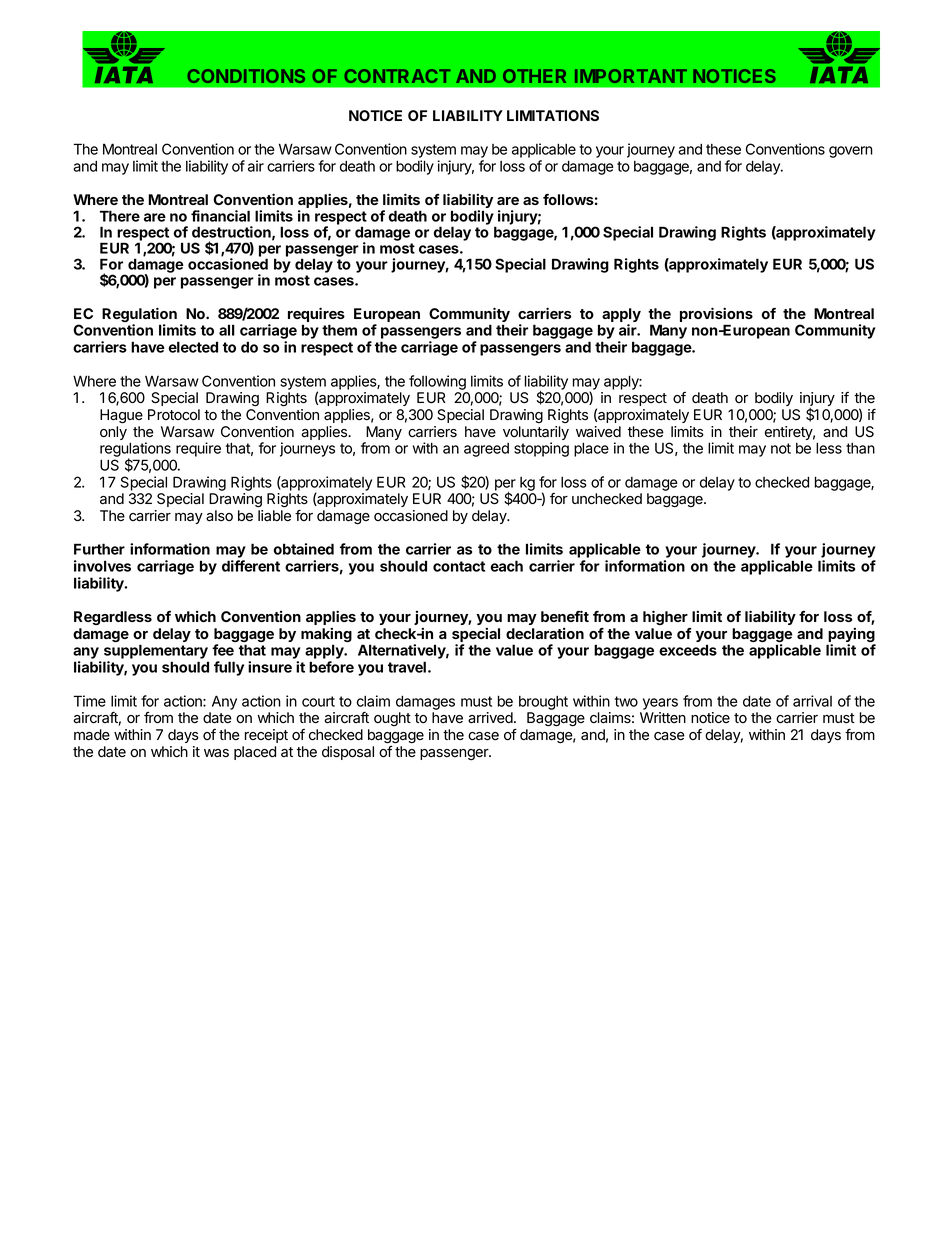 The image size is (952, 1233). Describe the element at coordinates (219, 516) in the screenshot. I see `also` at that location.
